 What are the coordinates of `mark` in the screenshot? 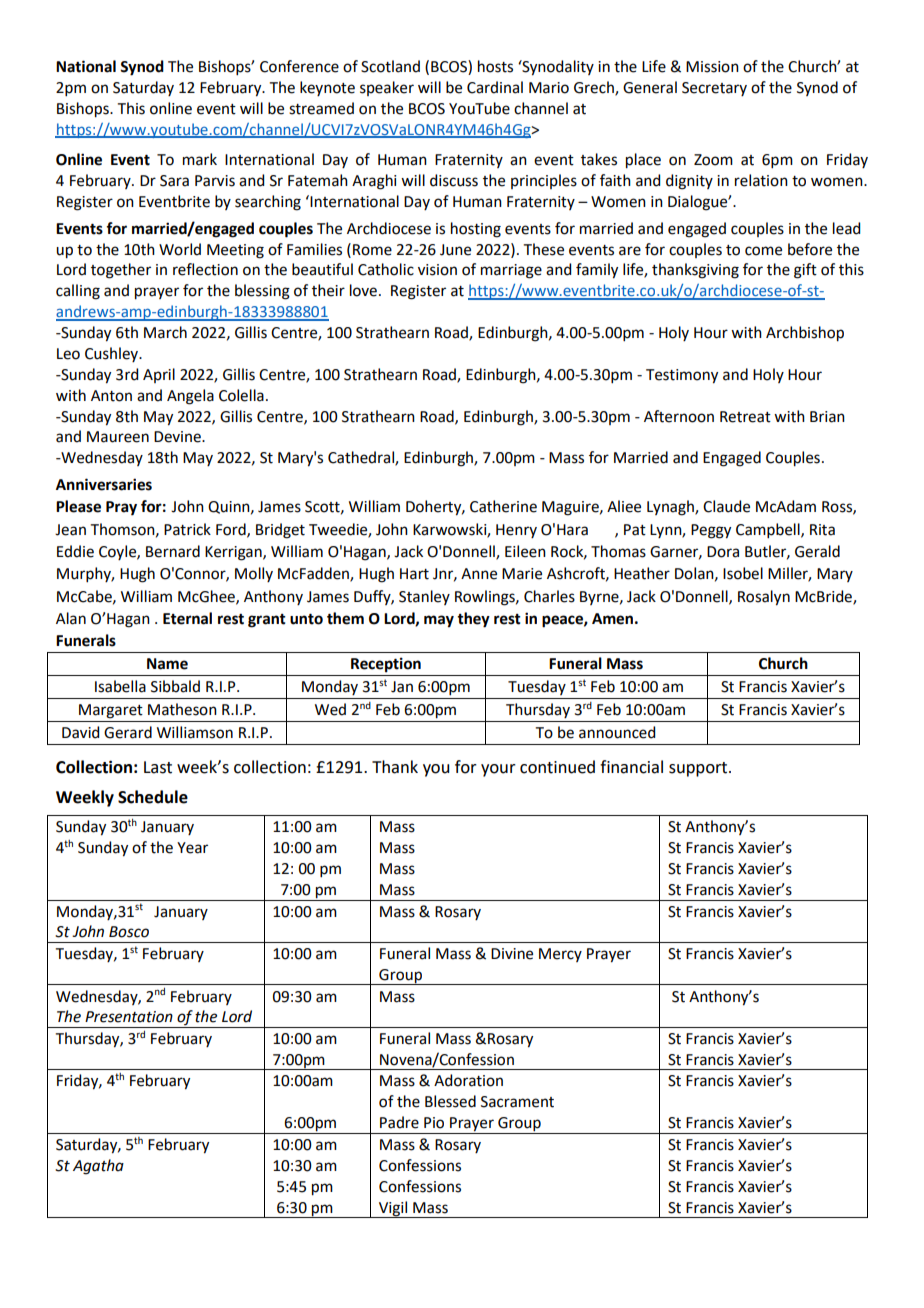 It's located at (200, 159).
